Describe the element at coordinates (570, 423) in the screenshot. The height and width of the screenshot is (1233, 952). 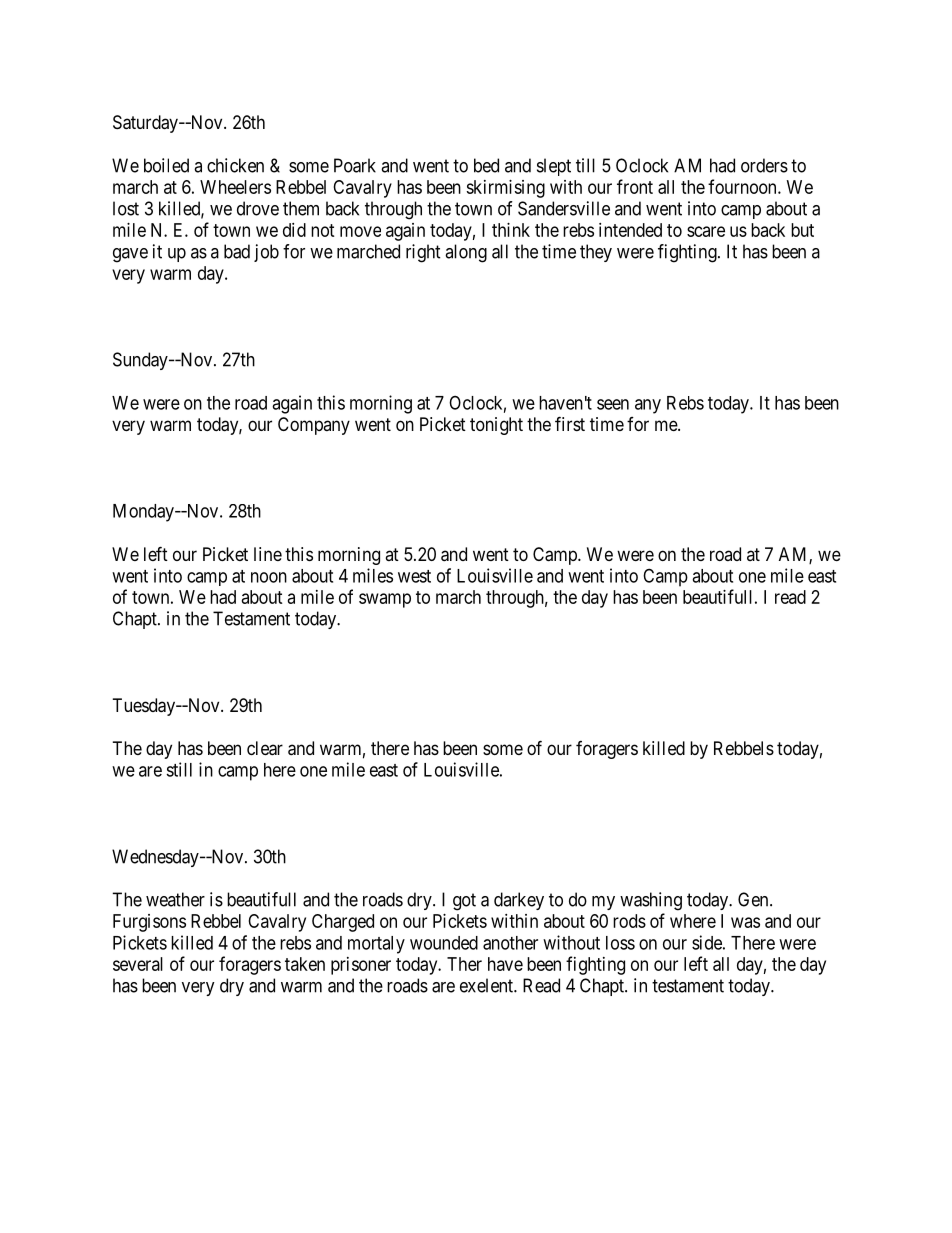
I see `first` at that location.
